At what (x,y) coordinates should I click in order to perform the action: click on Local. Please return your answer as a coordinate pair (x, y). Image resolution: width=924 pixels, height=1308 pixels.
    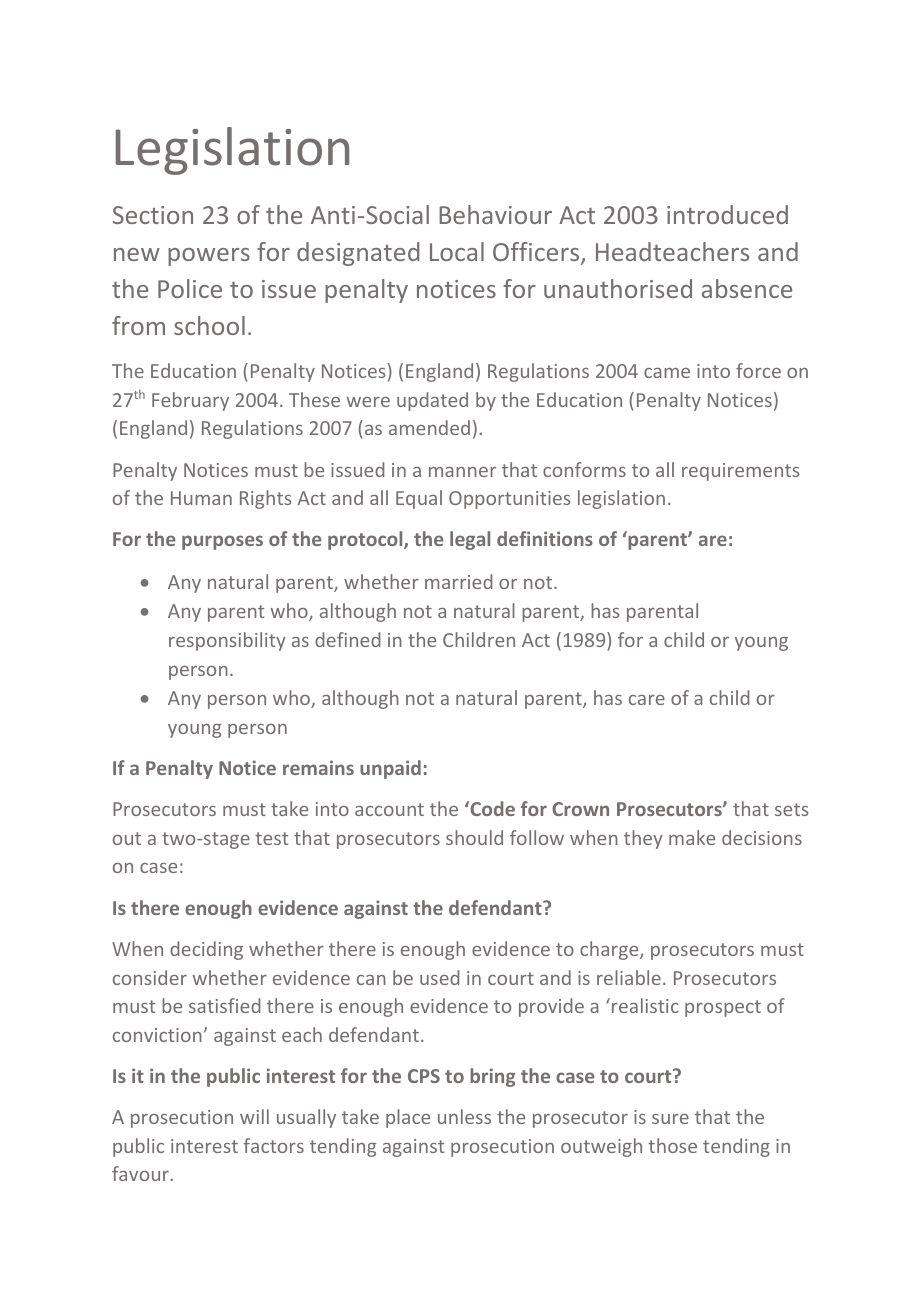
    Looking at the image, I should click on (457, 251).
